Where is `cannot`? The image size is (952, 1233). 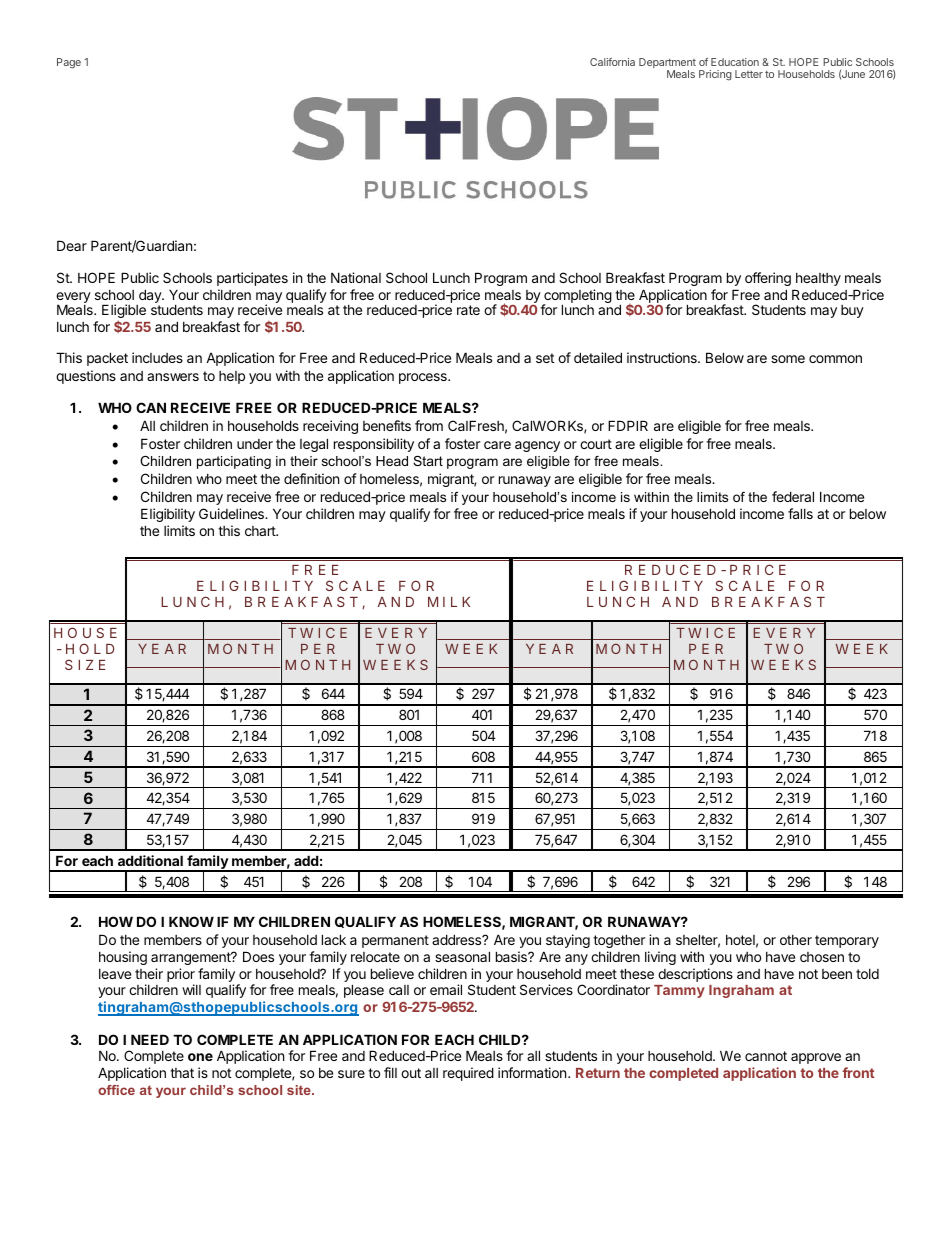 cannot is located at coordinates (766, 1056).
